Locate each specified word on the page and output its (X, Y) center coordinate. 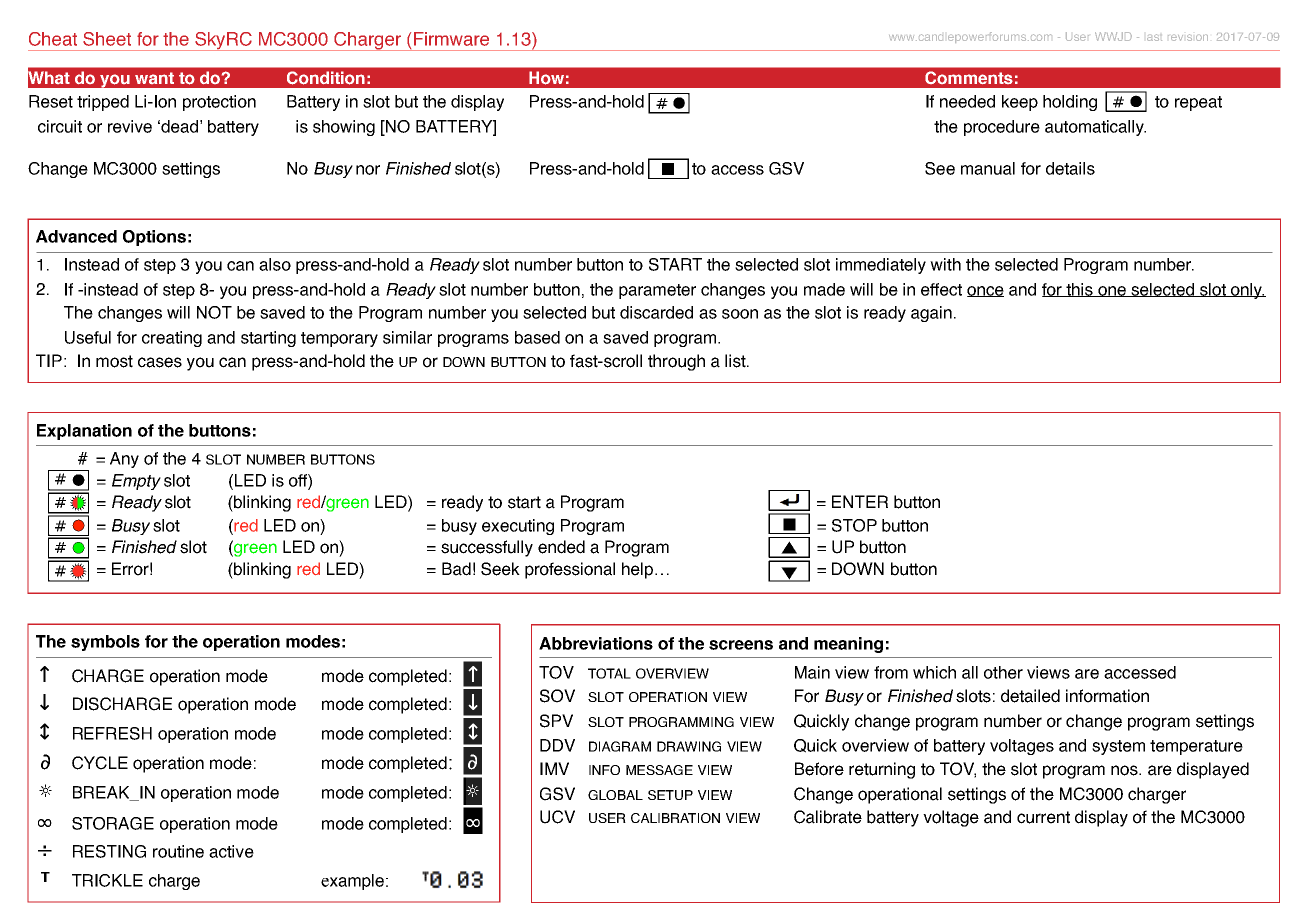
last (1154, 37)
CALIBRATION (675, 818)
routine (178, 851)
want (154, 78)
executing (518, 527)
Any (124, 460)
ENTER (860, 501)
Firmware (451, 39)
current (1043, 817)
